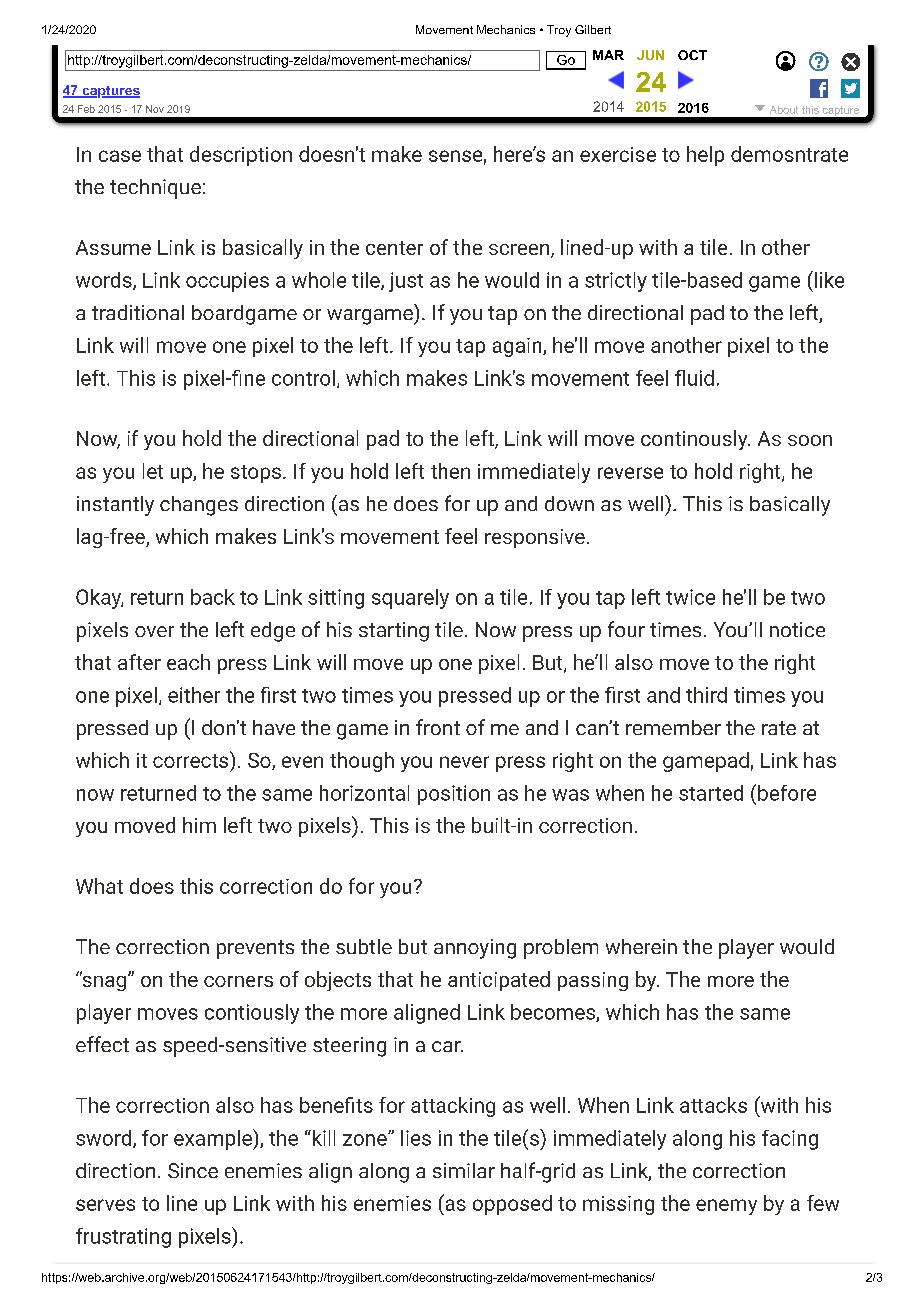 The image size is (924, 1308). Describe the element at coordinates (784, 110) in the document. I see `About` at that location.
